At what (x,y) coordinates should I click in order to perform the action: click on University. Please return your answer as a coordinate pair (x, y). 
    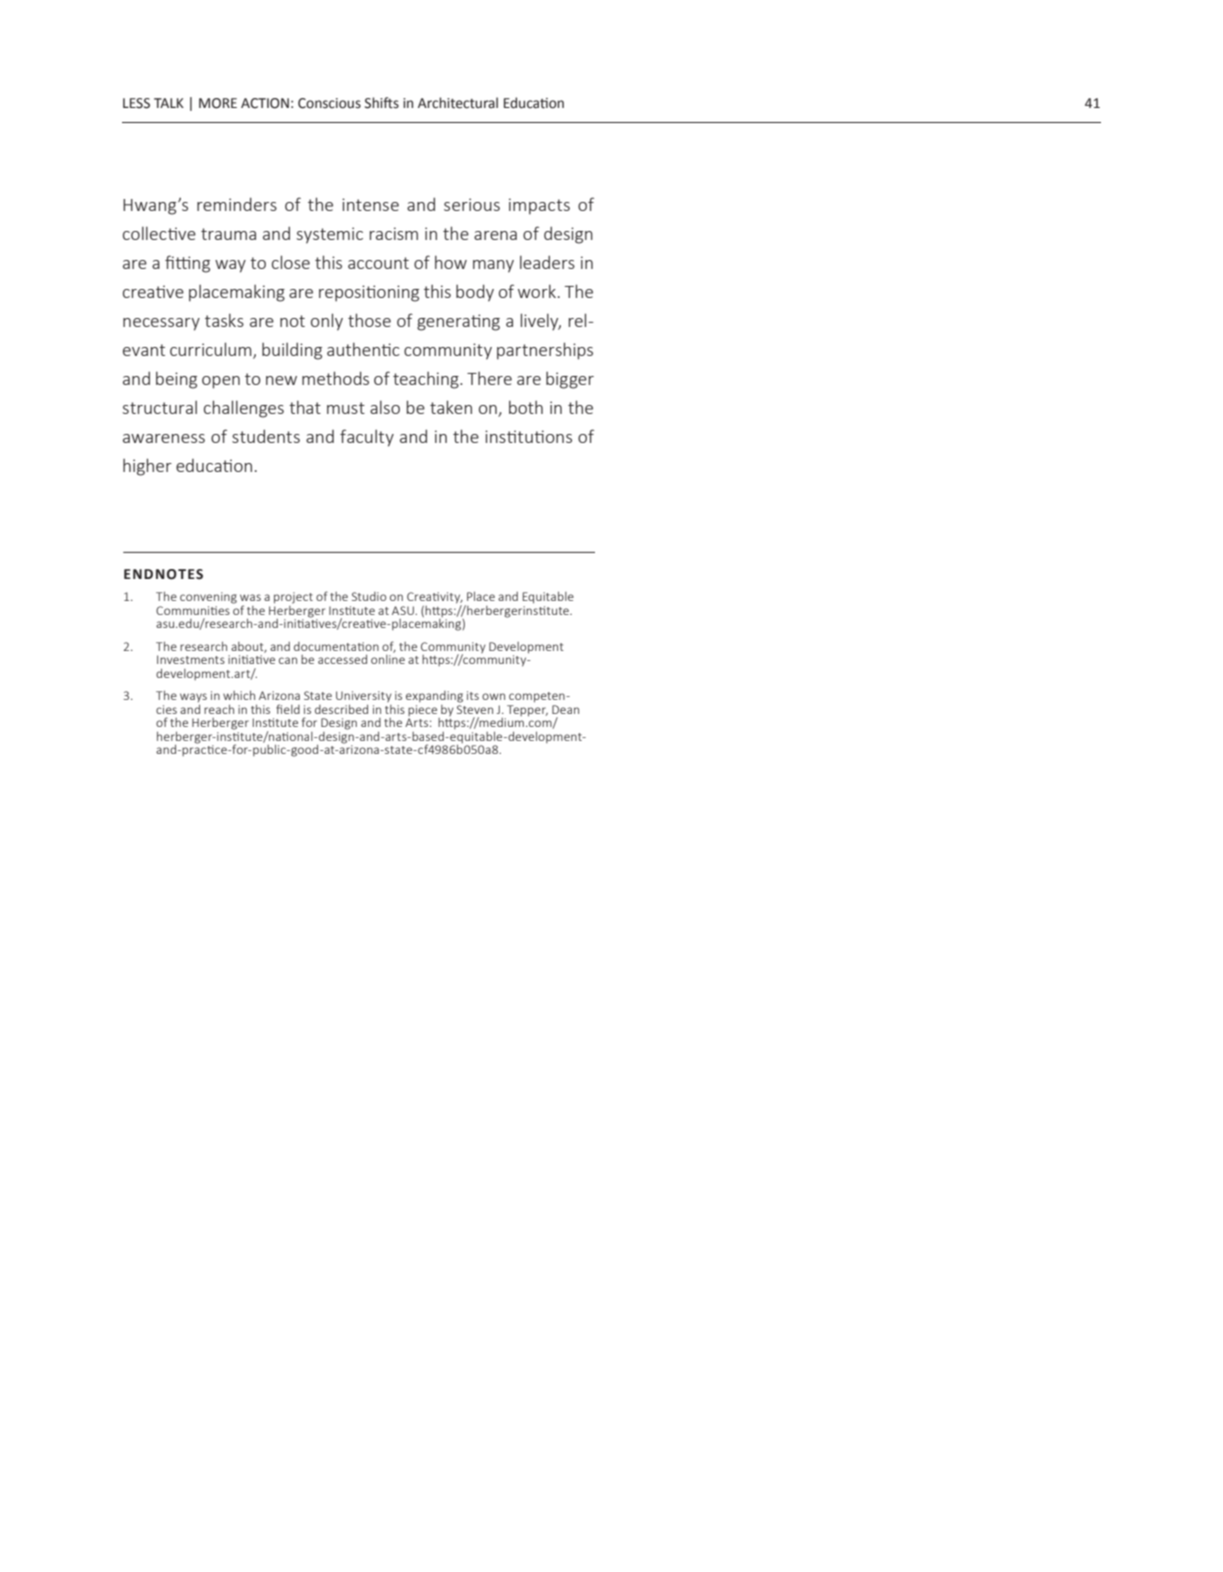
    Looking at the image, I should click on (364, 698).
